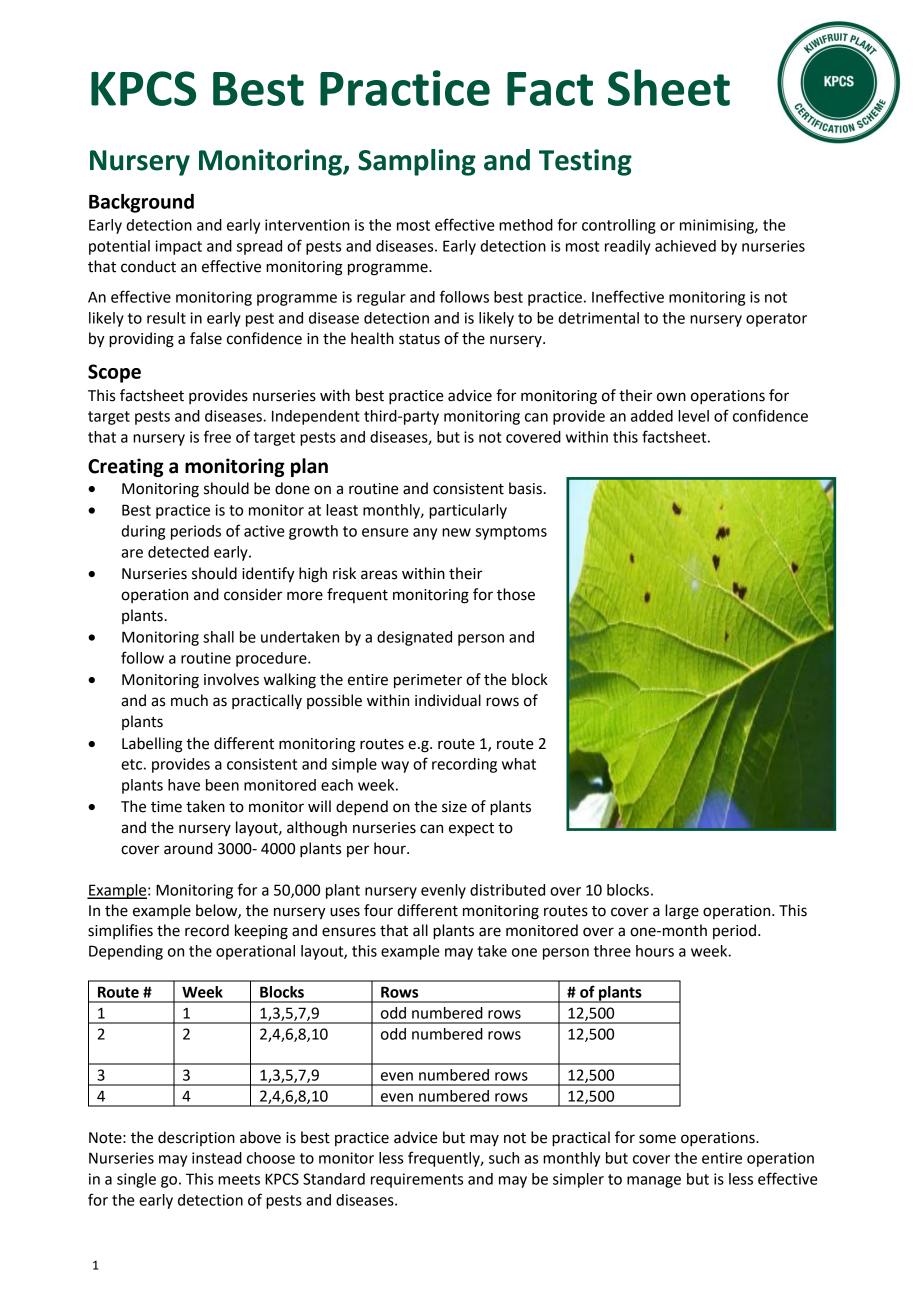 This screenshot has height=1308, width=924. Describe the element at coordinates (682, 912) in the screenshot. I see `large` at that location.
